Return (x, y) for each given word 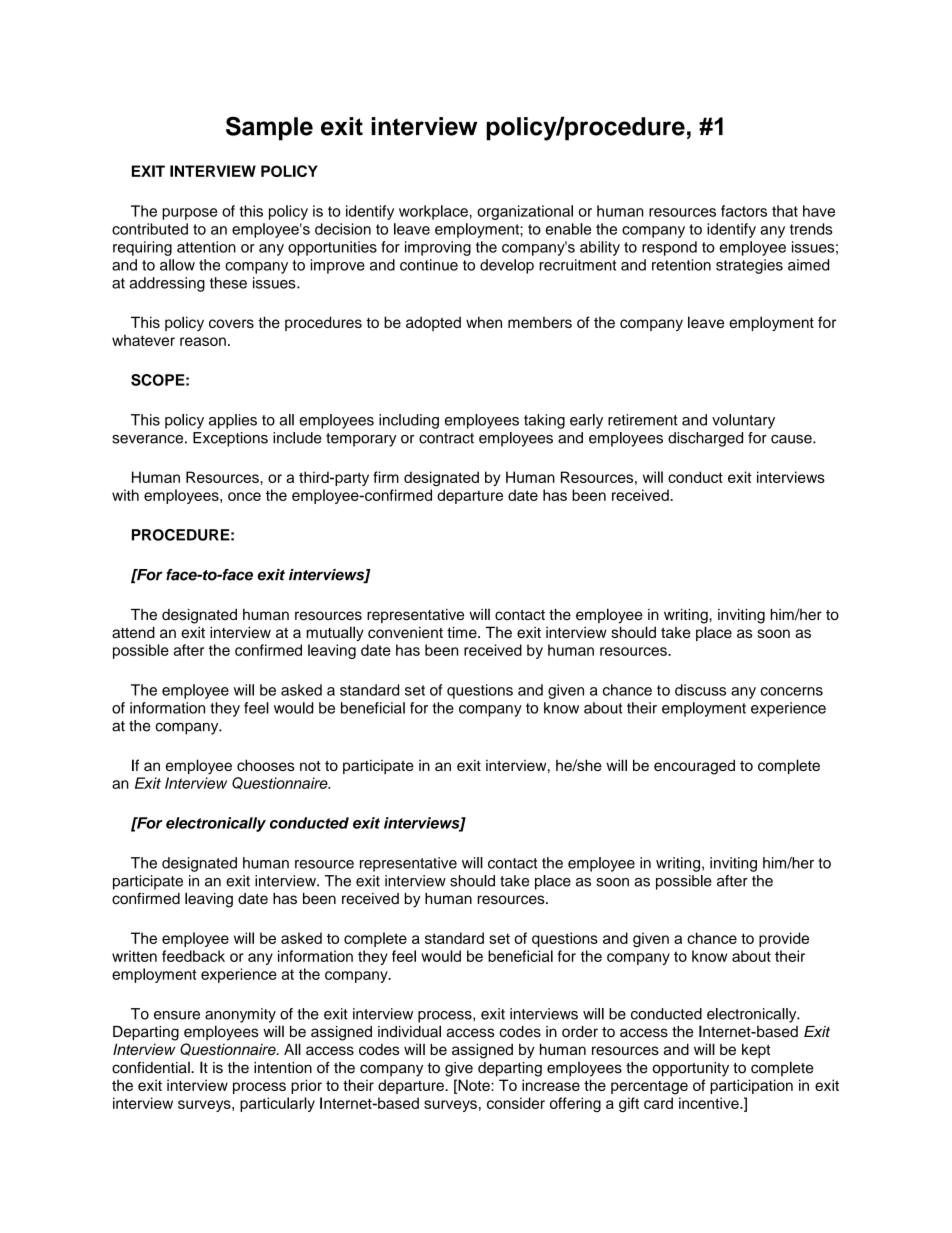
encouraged (694, 767)
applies (233, 421)
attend (133, 632)
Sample (269, 128)
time (463, 632)
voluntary (743, 421)
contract (446, 438)
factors (744, 211)
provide (784, 939)
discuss (700, 690)
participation (751, 1086)
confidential (152, 1067)
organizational (525, 212)
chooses (266, 765)
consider (516, 1103)
